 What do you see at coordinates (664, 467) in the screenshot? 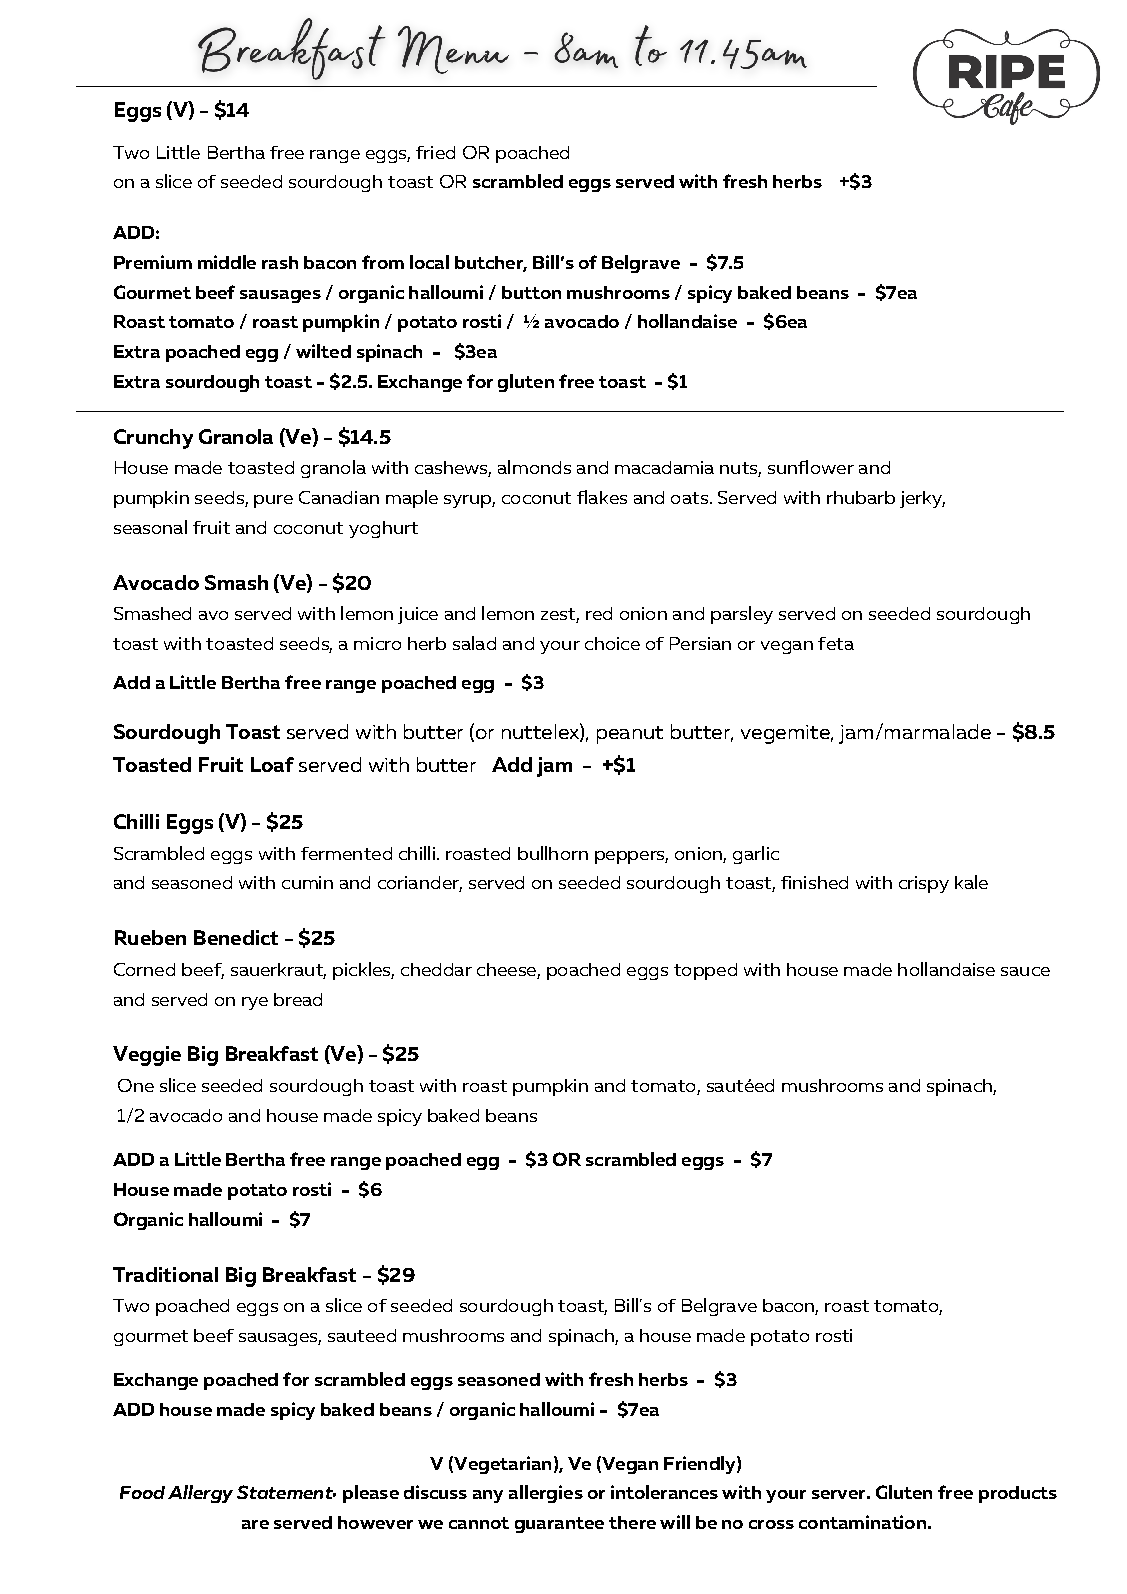
I see `macadamia` at bounding box center [664, 467].
